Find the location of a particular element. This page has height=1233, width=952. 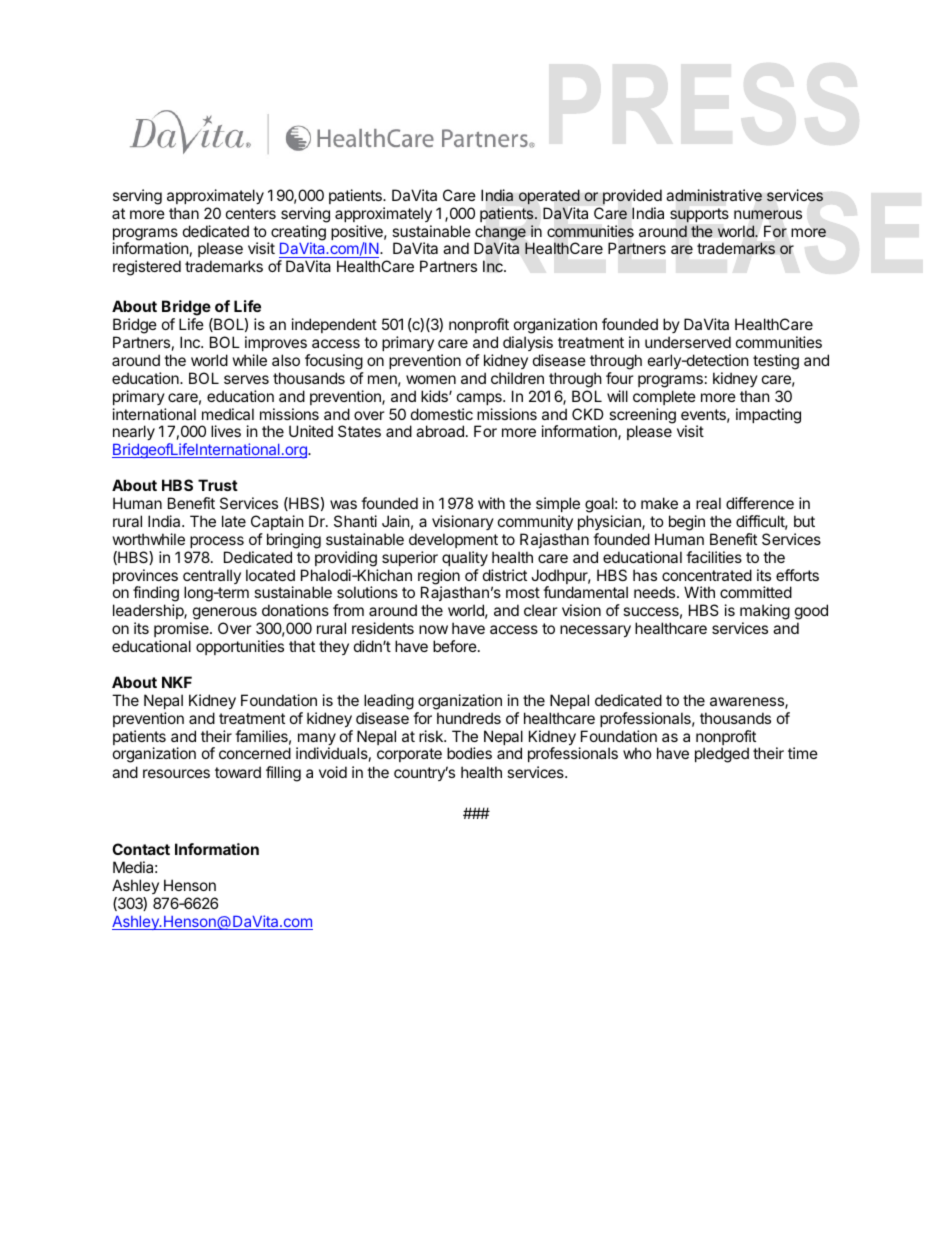

change is located at coordinates (501, 234).
